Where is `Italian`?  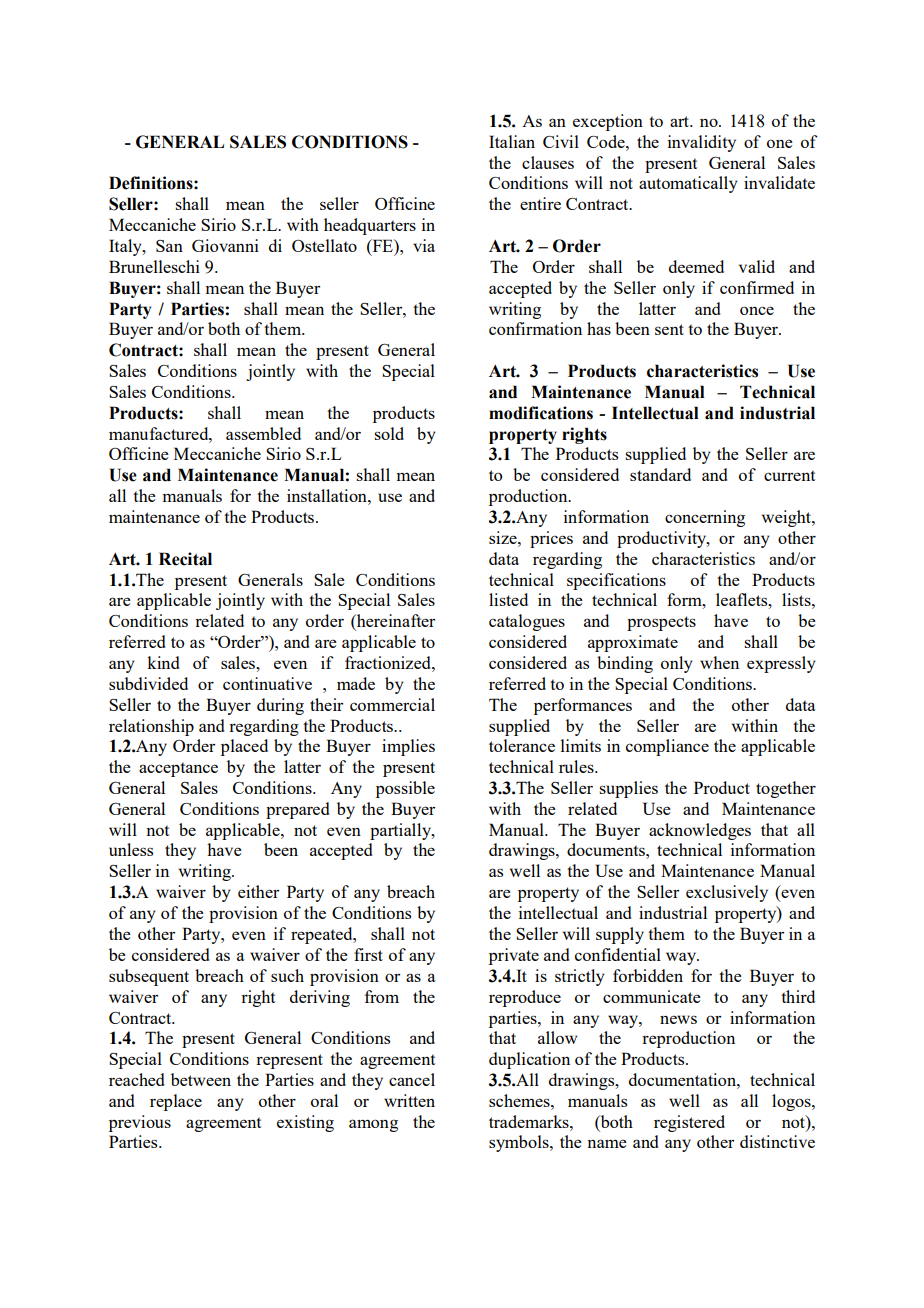
Italian is located at coordinates (512, 141).
